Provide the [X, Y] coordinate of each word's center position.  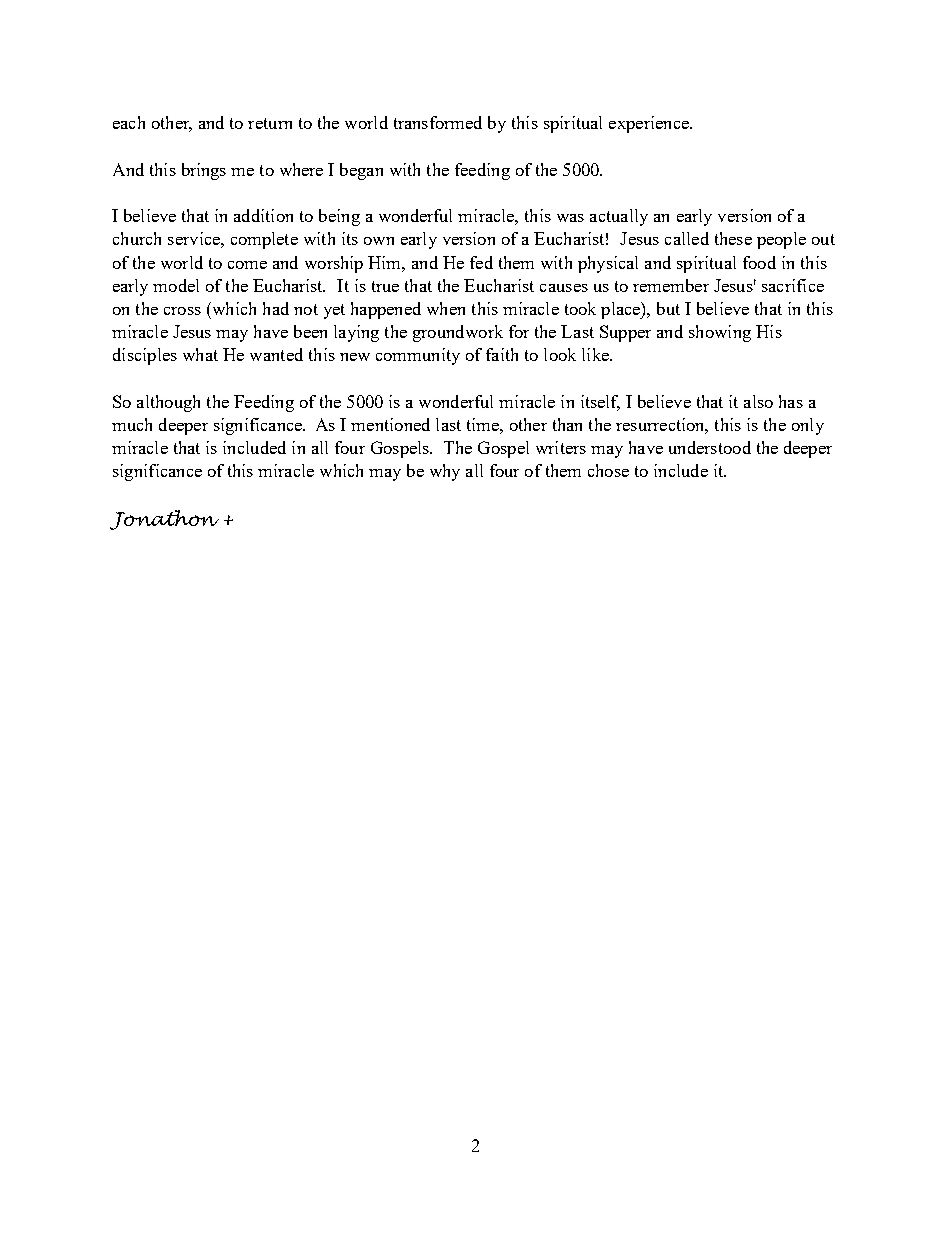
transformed [438, 122]
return [270, 123]
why [445, 472]
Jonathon [164, 520]
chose [608, 470]
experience [650, 124]
